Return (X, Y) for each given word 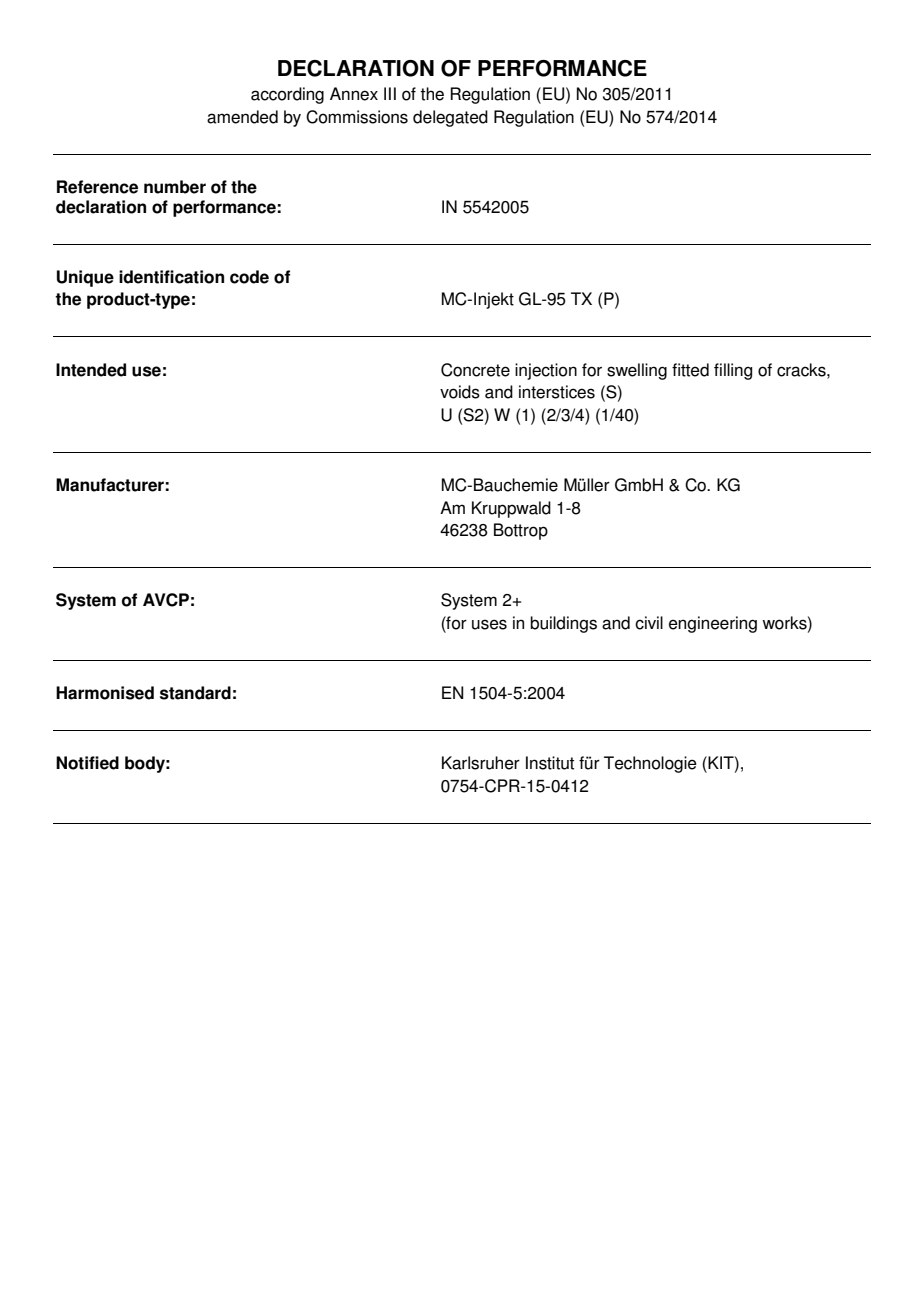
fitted (690, 370)
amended (242, 117)
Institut (550, 763)
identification (171, 277)
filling (733, 371)
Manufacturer (110, 485)
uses (489, 624)
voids (460, 392)
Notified (87, 763)
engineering (713, 624)
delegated (450, 118)
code (249, 277)
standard (195, 693)
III (390, 93)
